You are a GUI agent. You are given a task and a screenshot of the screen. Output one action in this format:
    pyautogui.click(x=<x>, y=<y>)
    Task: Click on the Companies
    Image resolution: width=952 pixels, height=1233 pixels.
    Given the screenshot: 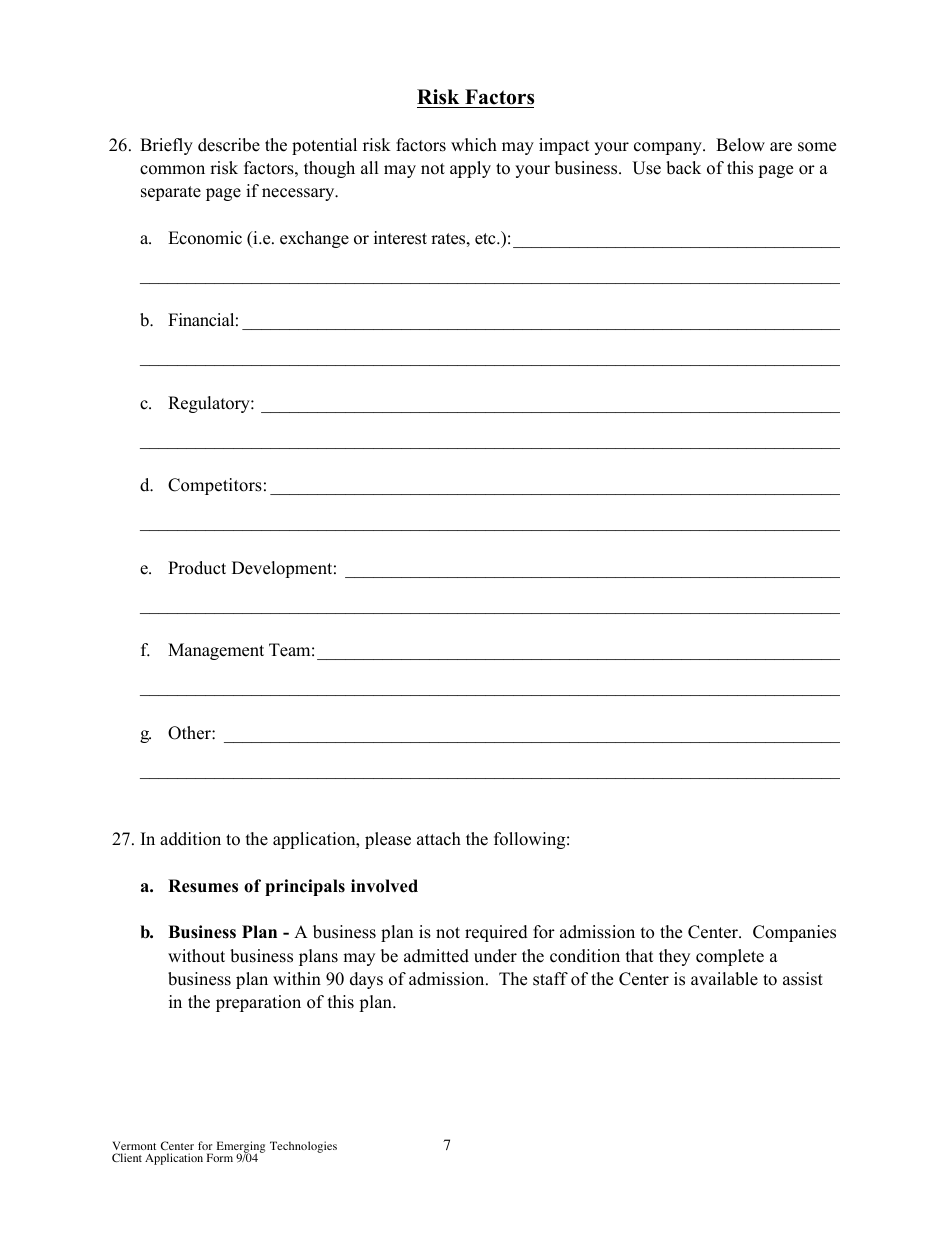 What is the action you would take?
    pyautogui.click(x=794, y=933)
